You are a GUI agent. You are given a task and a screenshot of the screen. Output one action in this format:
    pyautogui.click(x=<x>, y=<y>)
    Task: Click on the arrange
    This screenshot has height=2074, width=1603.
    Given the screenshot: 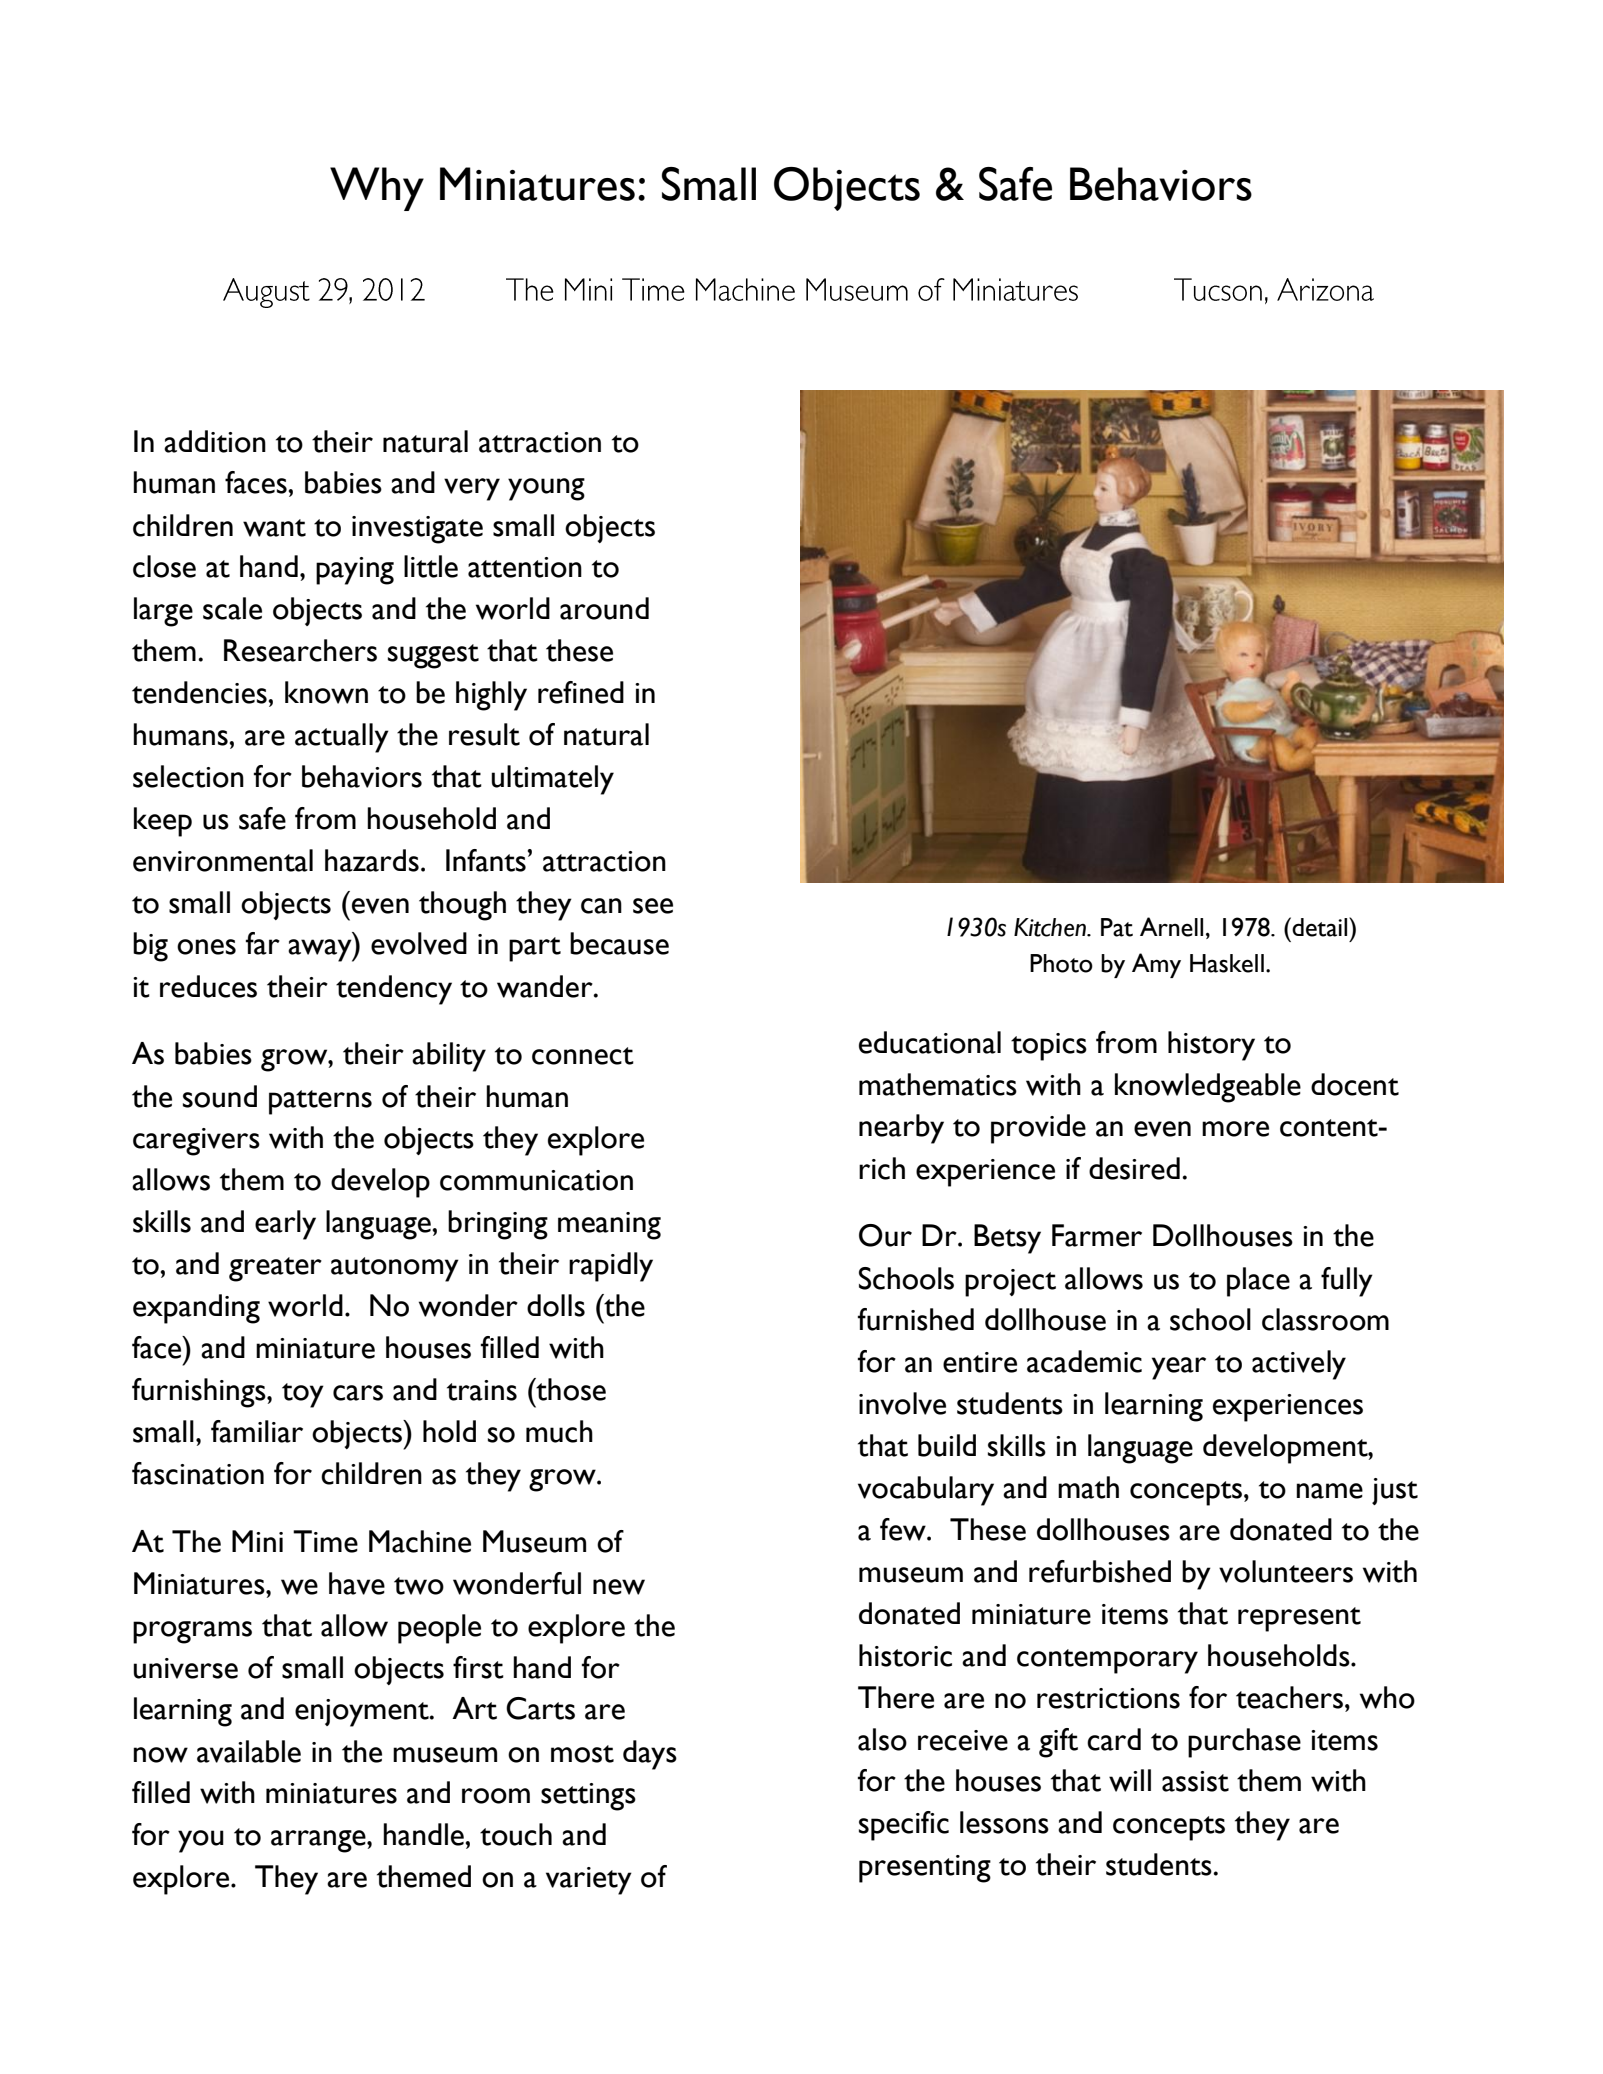 What is the action you would take?
    pyautogui.click(x=319, y=1841)
